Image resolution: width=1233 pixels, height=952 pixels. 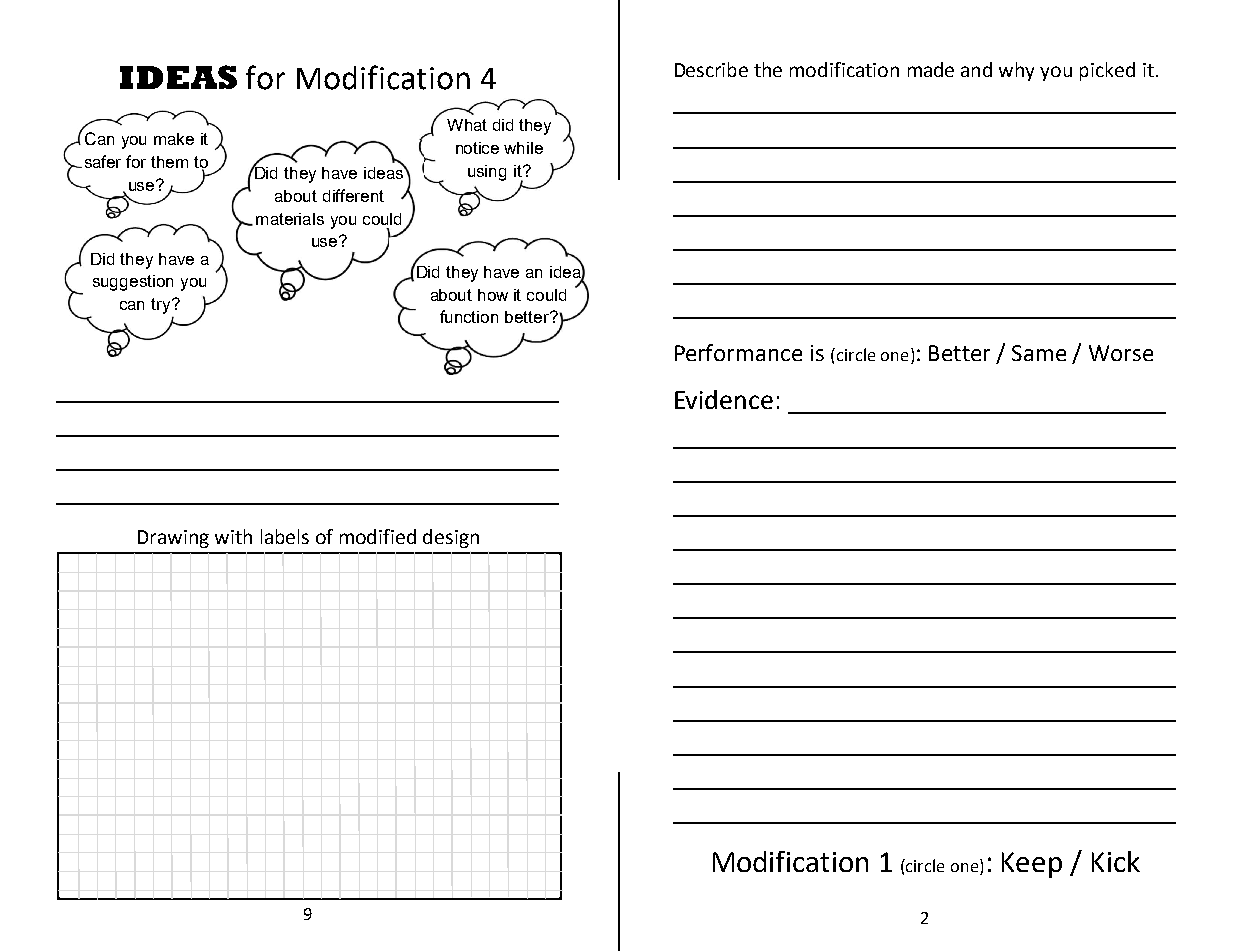 What do you see at coordinates (451, 538) in the screenshot?
I see `design` at bounding box center [451, 538].
